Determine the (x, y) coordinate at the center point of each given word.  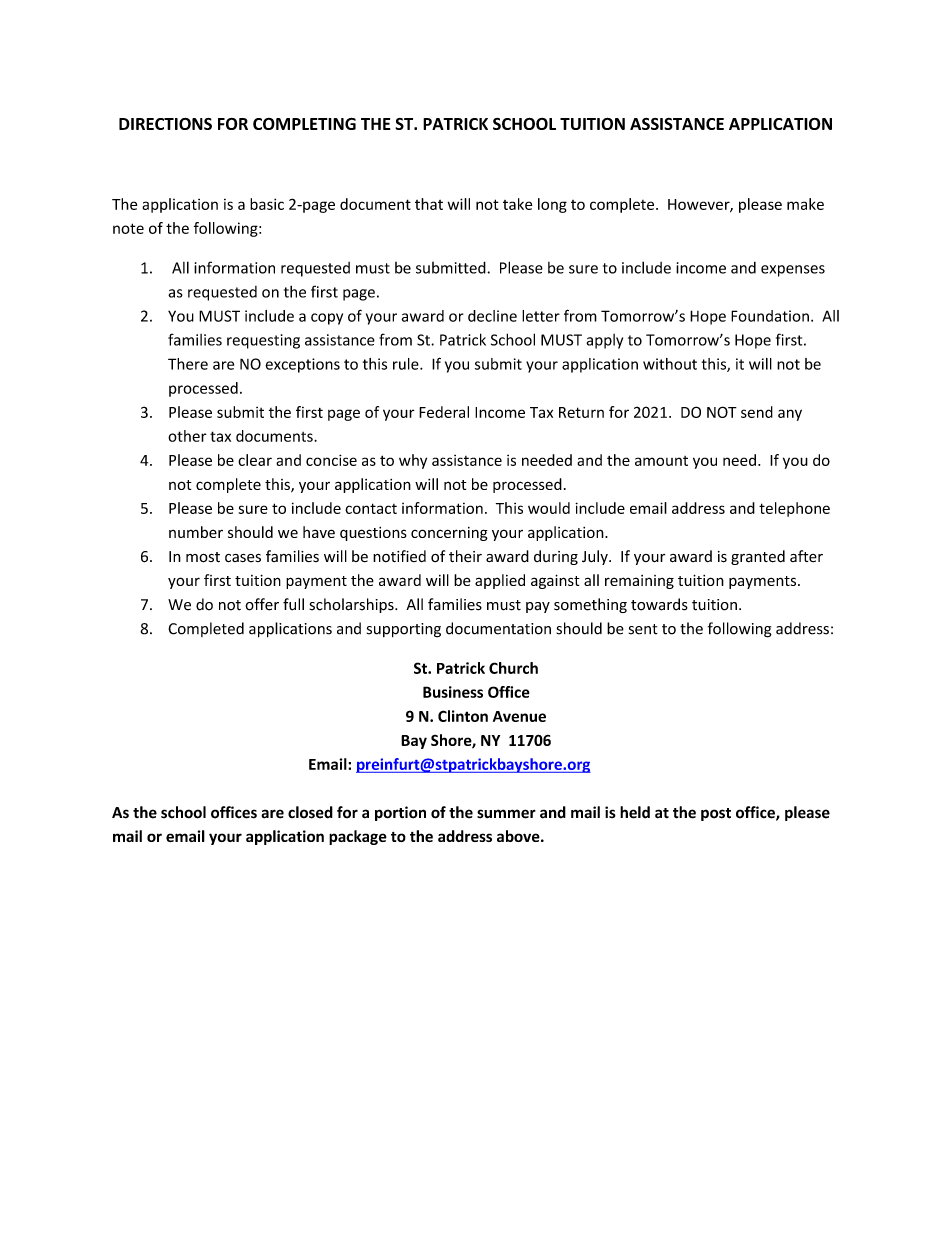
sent (643, 629)
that (429, 204)
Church (513, 668)
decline (492, 316)
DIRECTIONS (165, 124)
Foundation (770, 316)
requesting (263, 341)
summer (506, 814)
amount (661, 461)
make (805, 204)
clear (255, 460)
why (413, 461)
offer (262, 604)
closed (310, 812)
